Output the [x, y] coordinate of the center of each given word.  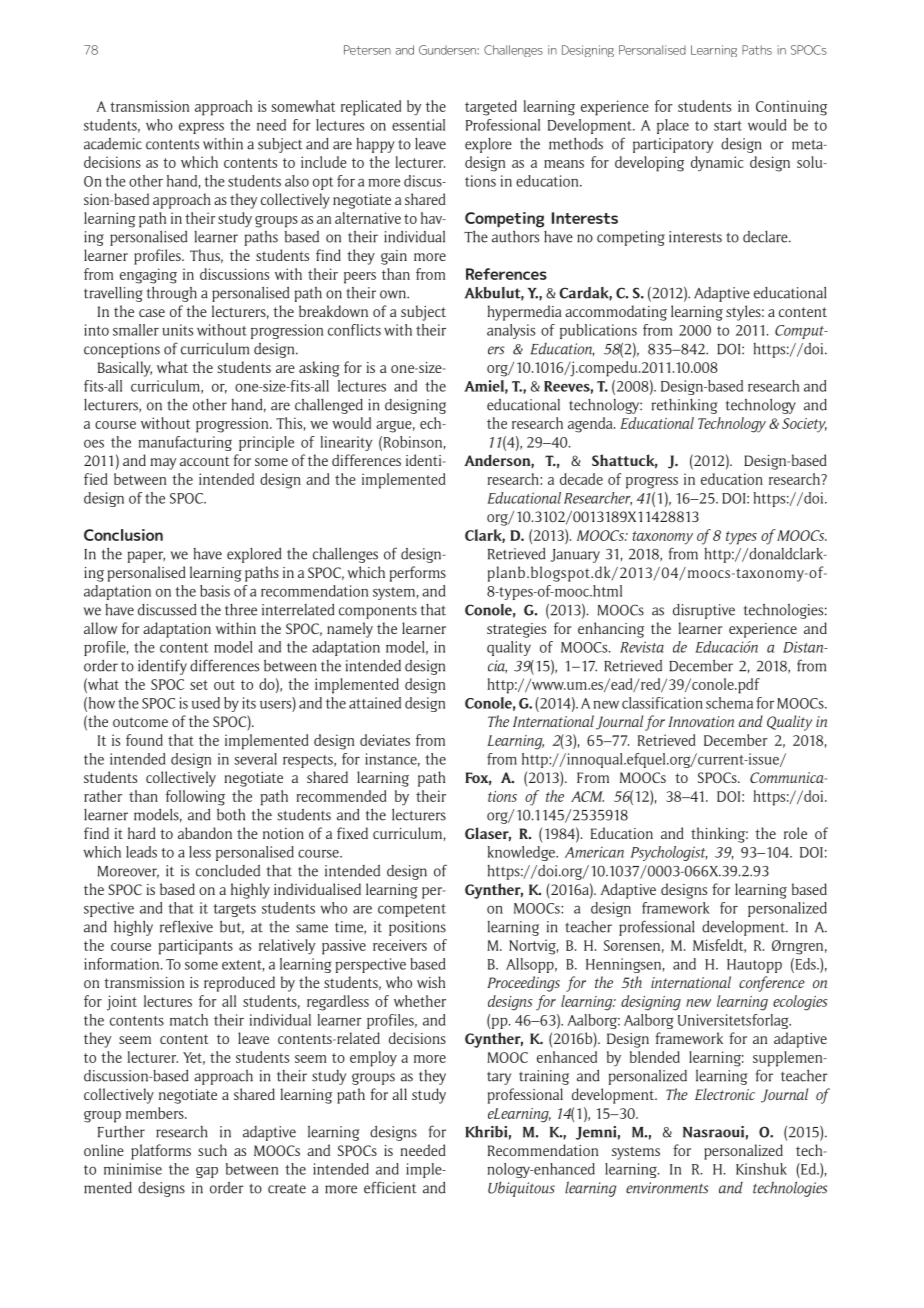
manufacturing [185, 443]
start [728, 126]
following [195, 798]
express [201, 128]
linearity [346, 443]
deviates [385, 740]
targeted [491, 108]
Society [804, 425]
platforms [161, 1152]
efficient [390, 1187]
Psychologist [669, 853]
